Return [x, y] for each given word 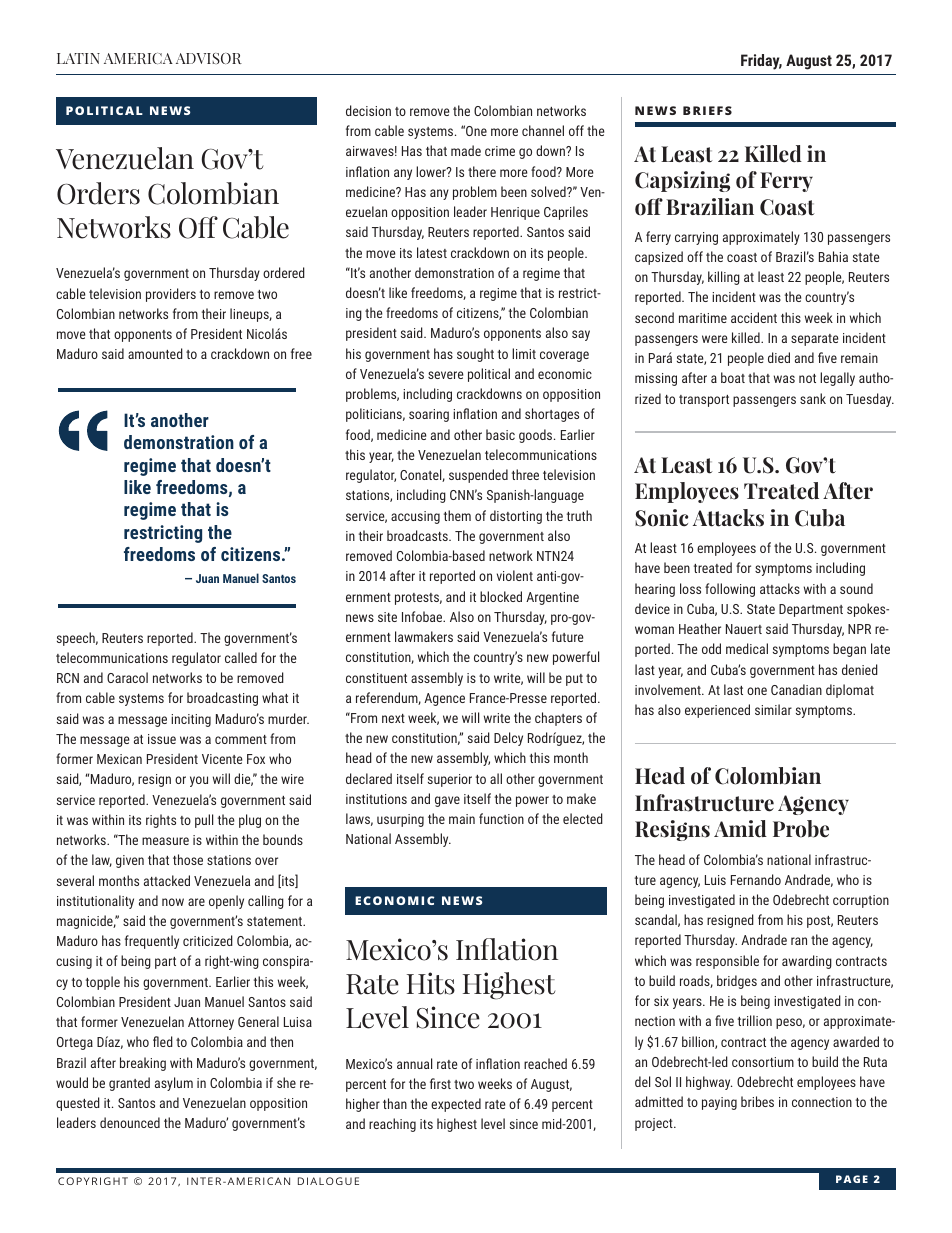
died [779, 357]
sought [475, 355]
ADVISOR [209, 58]
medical [747, 648]
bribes [757, 1101]
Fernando [756, 879]
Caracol [127, 677]
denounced [130, 1122]
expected [456, 1105]
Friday [761, 62]
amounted [155, 353]
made [466, 150]
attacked [167, 880]
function [501, 818]
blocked [501, 596]
